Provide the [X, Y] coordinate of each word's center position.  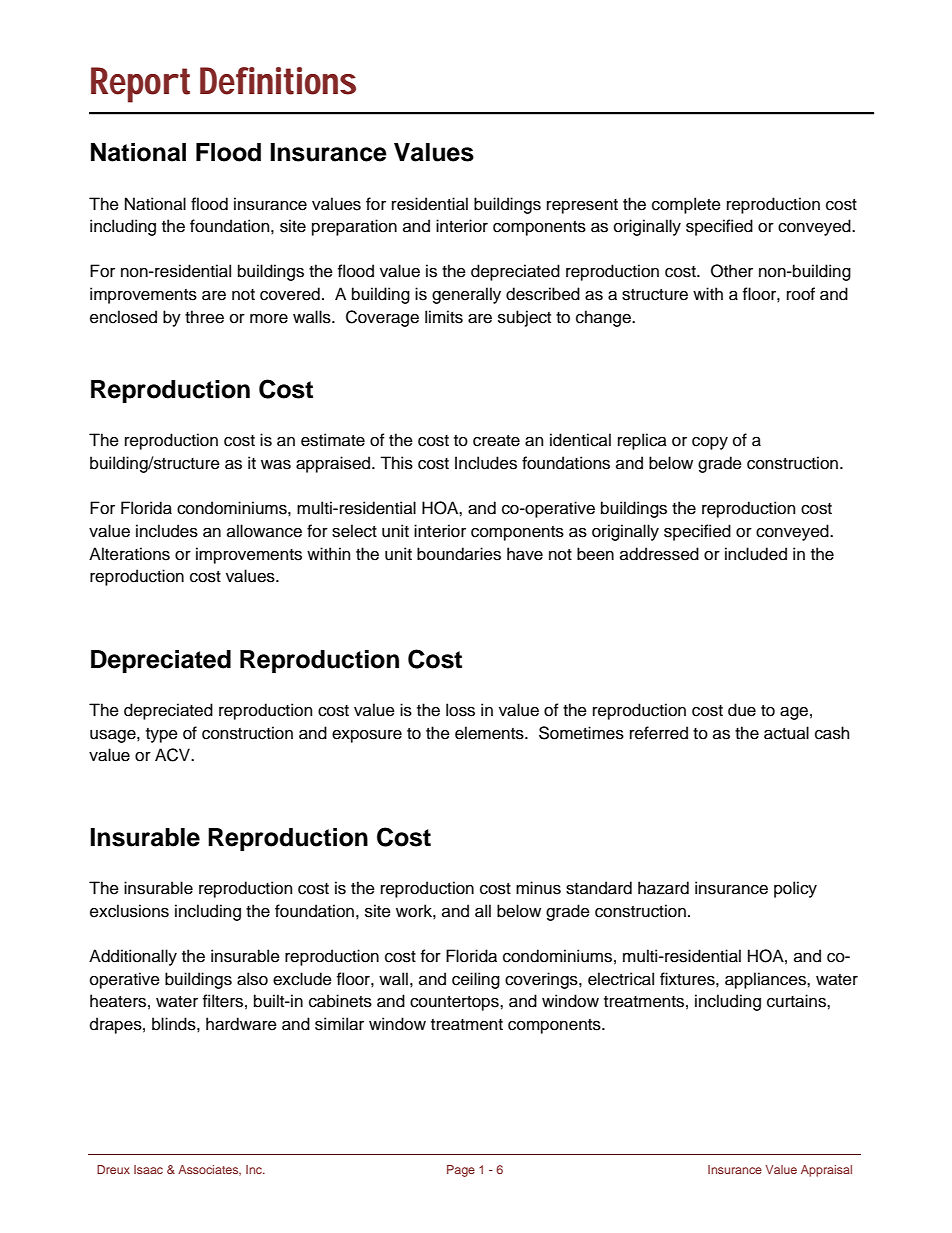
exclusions [129, 911]
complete [686, 205]
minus [538, 888]
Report [140, 85]
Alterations [129, 554]
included [756, 554]
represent [582, 206]
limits [444, 317]
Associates [209, 1170]
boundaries [459, 554]
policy [795, 889]
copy [710, 443]
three [204, 317]
